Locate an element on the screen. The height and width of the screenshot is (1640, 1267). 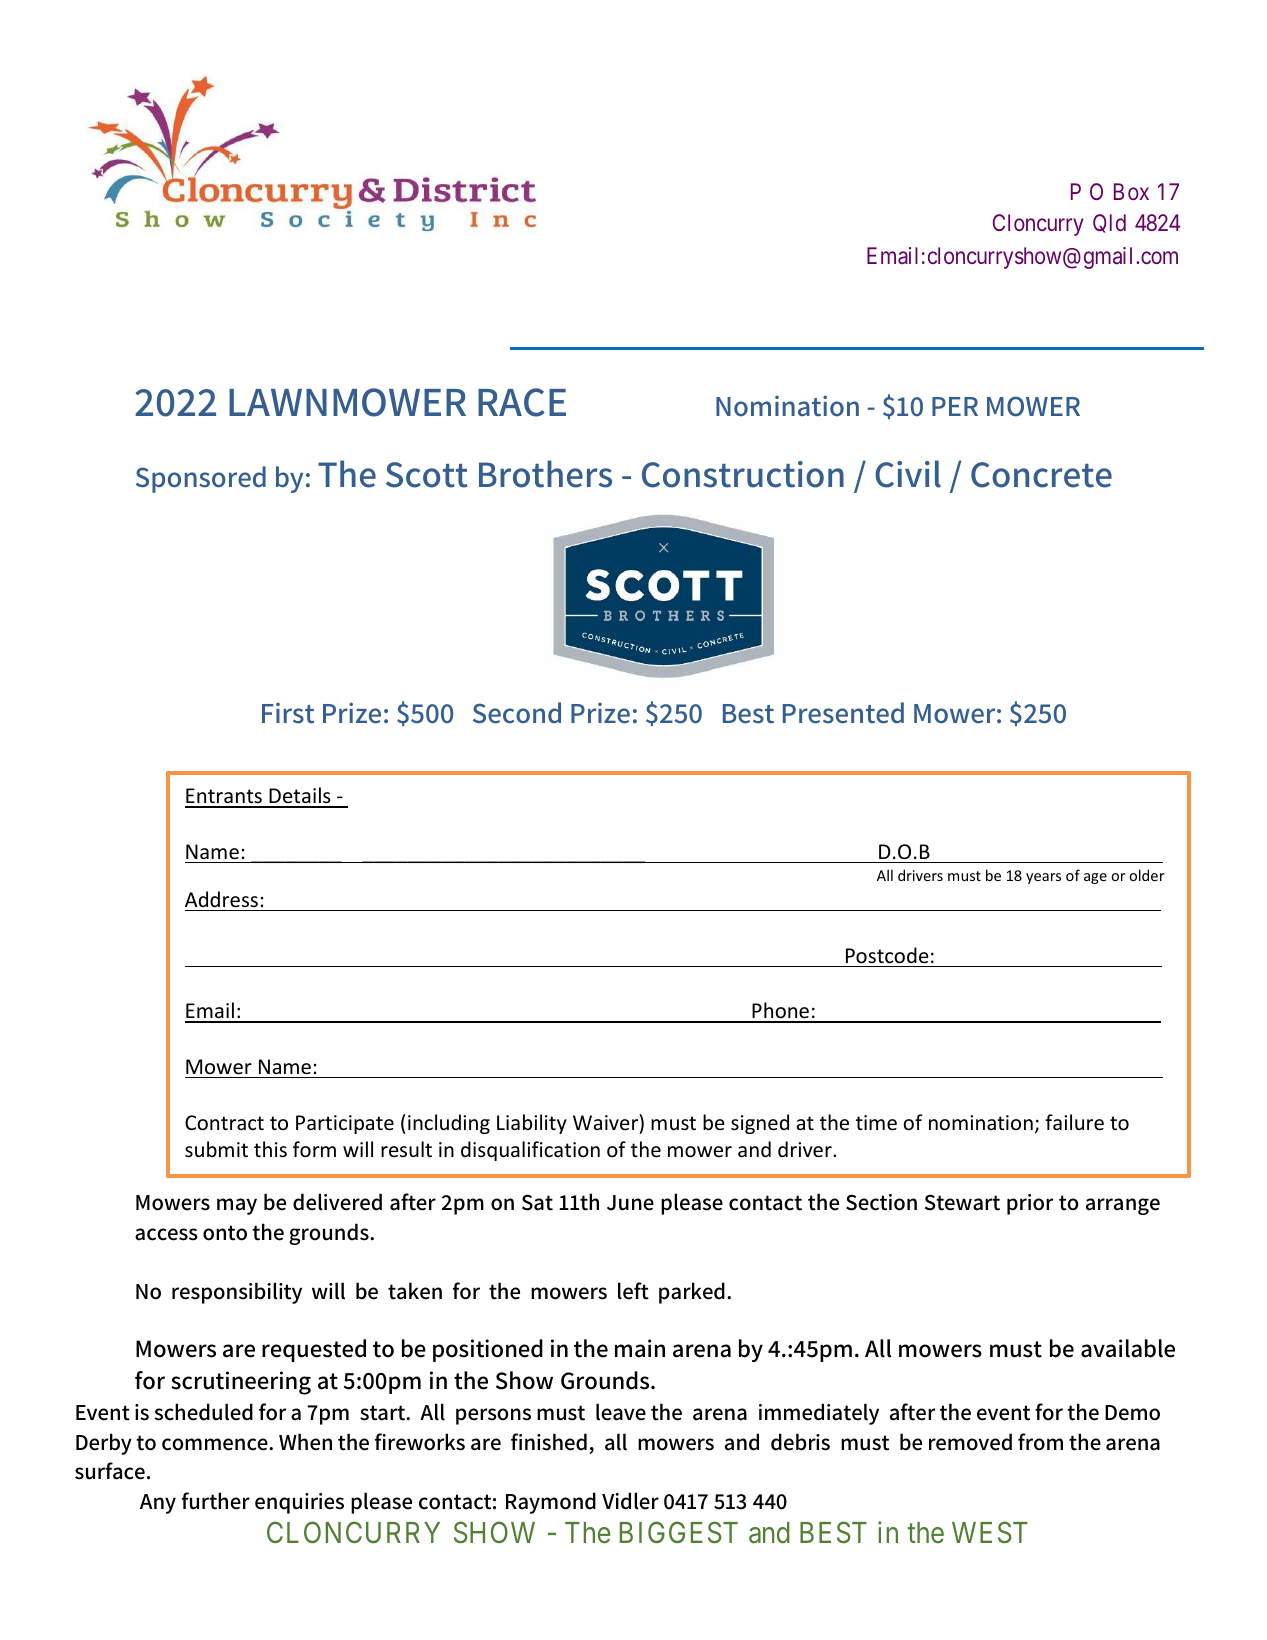
Qld is located at coordinates (1109, 223).
